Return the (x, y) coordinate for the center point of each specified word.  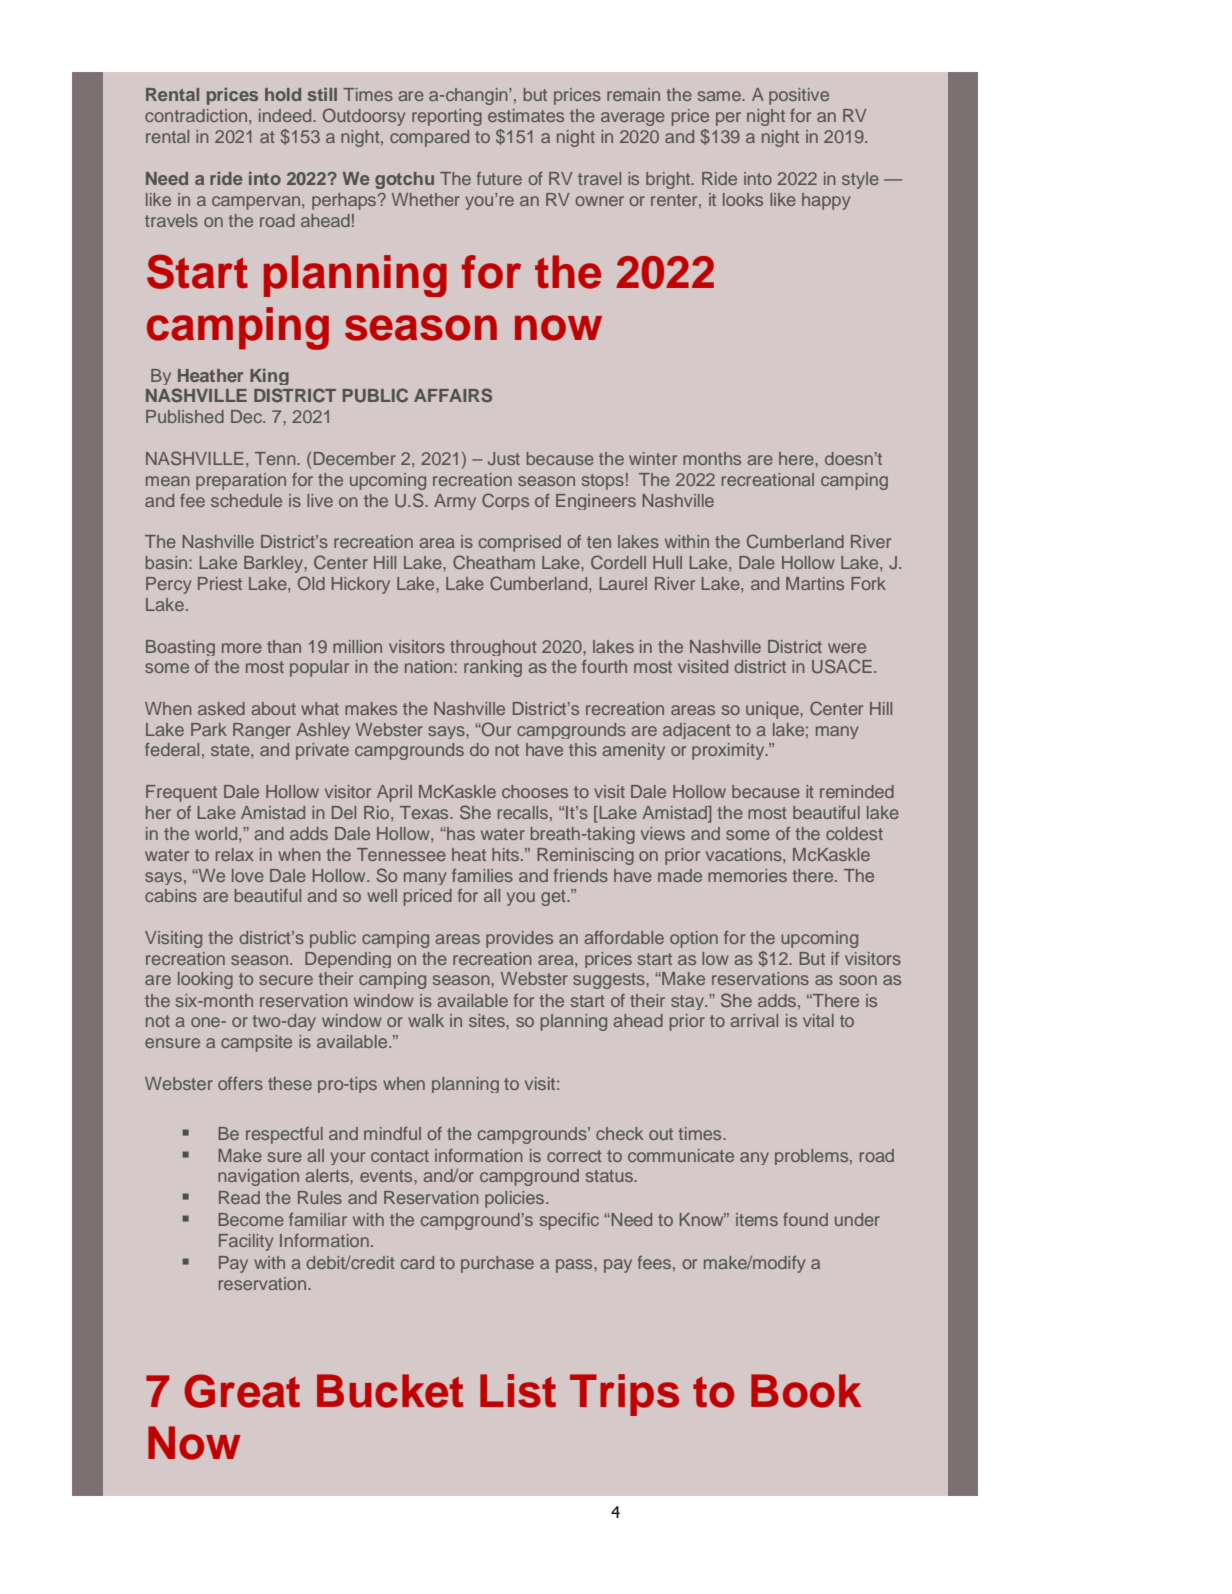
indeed (286, 115)
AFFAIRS (453, 395)
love (248, 875)
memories (747, 875)
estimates (526, 115)
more (242, 648)
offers (240, 1083)
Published (185, 416)
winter (653, 458)
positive (799, 96)
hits (505, 854)
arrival (754, 1020)
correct (574, 1156)
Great (242, 1391)
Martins (815, 583)
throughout (493, 648)
